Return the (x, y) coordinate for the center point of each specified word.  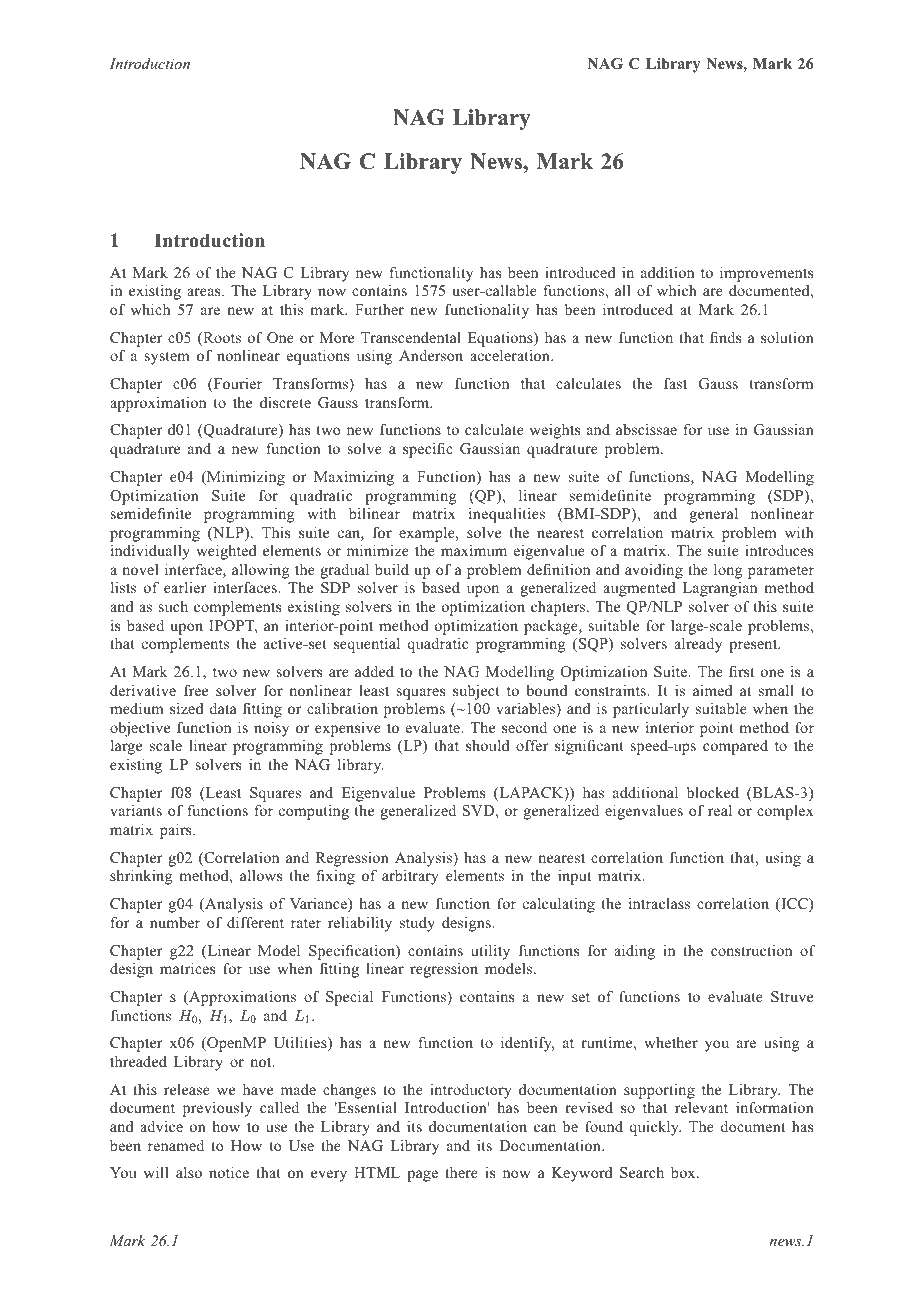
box (684, 1172)
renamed (176, 1145)
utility (490, 952)
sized (187, 708)
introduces (779, 550)
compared (735, 747)
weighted (226, 552)
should (488, 745)
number (175, 922)
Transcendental (411, 337)
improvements (766, 274)
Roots (221, 339)
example (428, 534)
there (461, 1172)
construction (751, 950)
